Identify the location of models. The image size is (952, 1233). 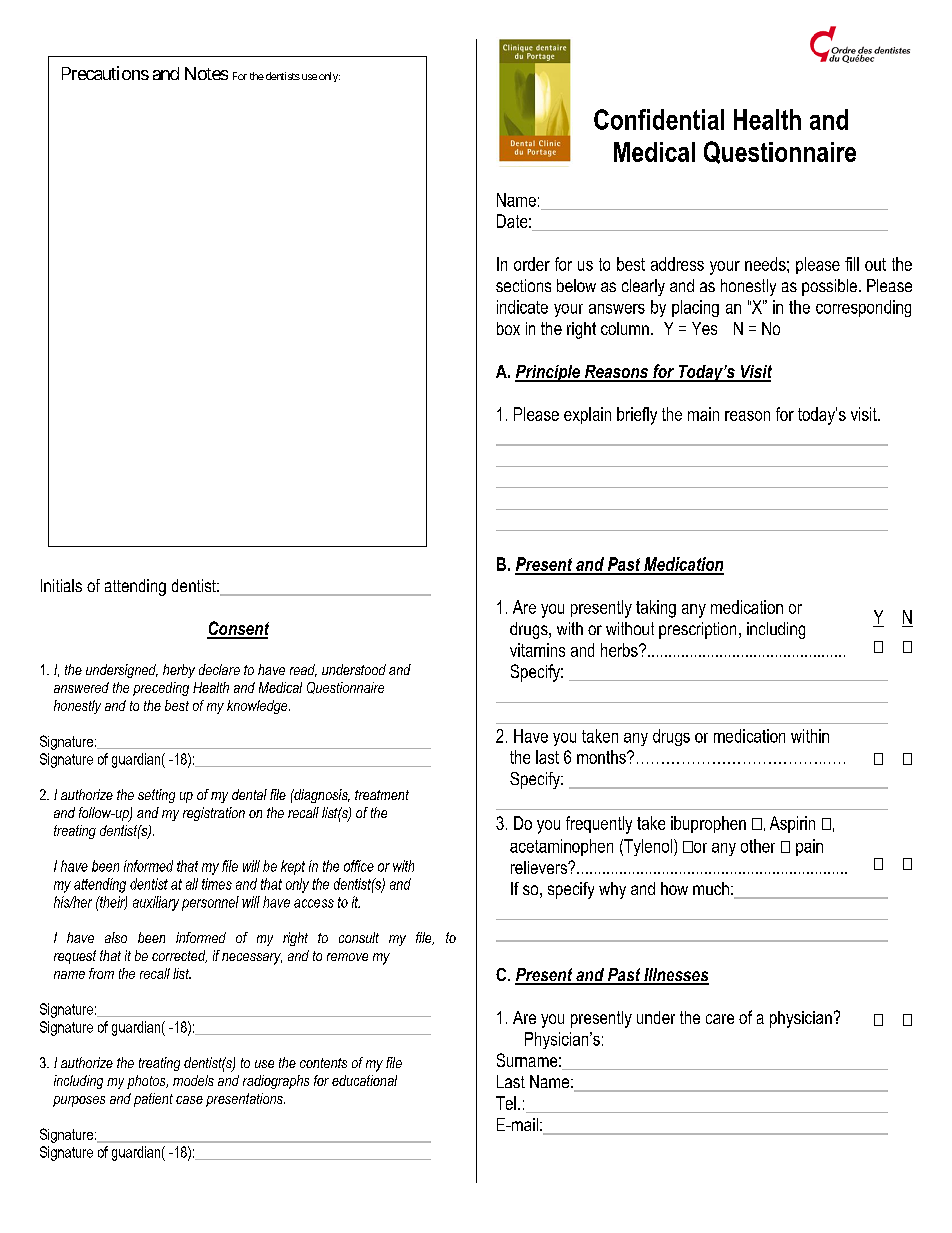
(193, 1080).
